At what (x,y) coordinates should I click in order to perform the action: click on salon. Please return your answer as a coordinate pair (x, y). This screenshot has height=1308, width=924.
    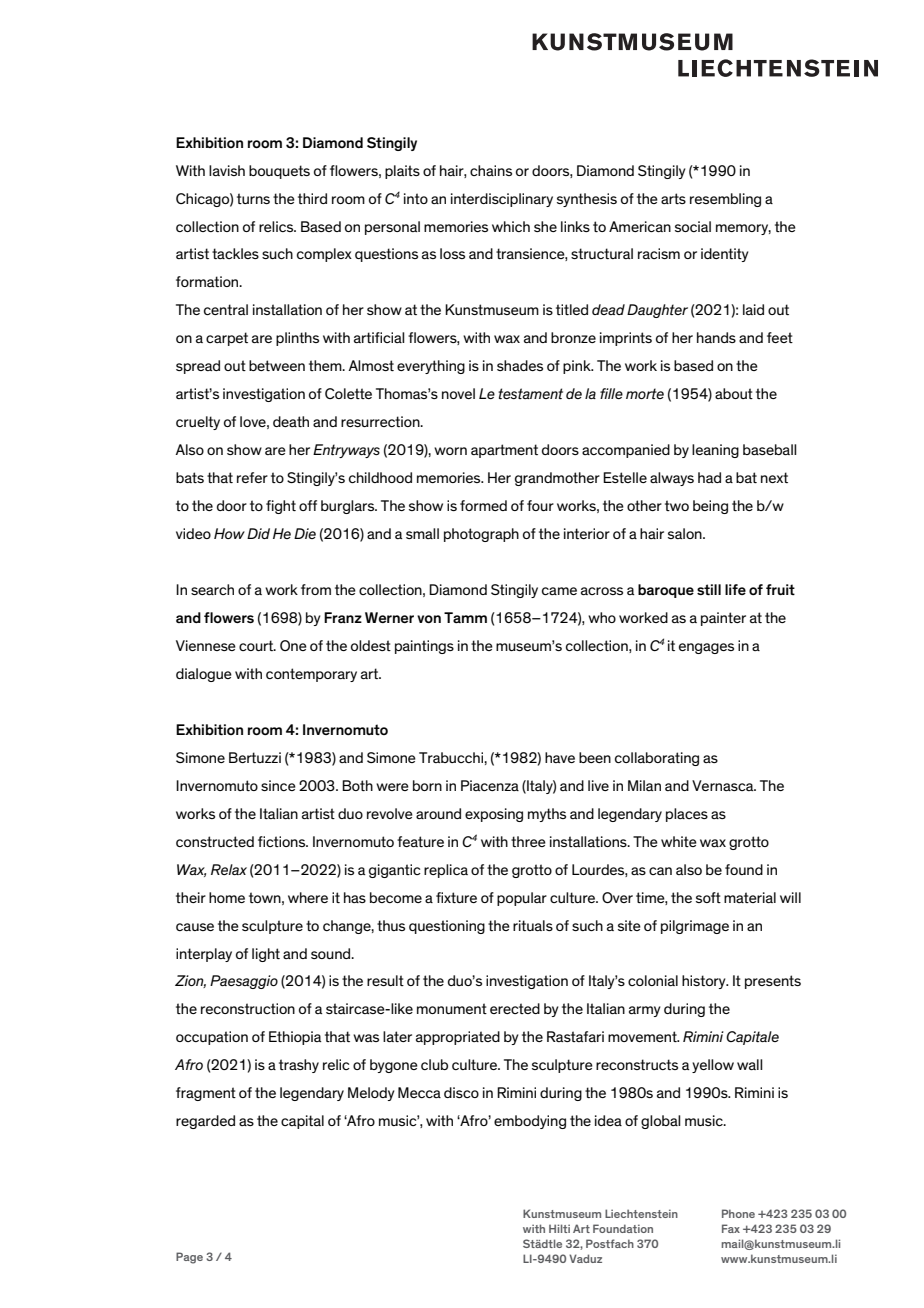
    Looking at the image, I should click on (686, 533).
